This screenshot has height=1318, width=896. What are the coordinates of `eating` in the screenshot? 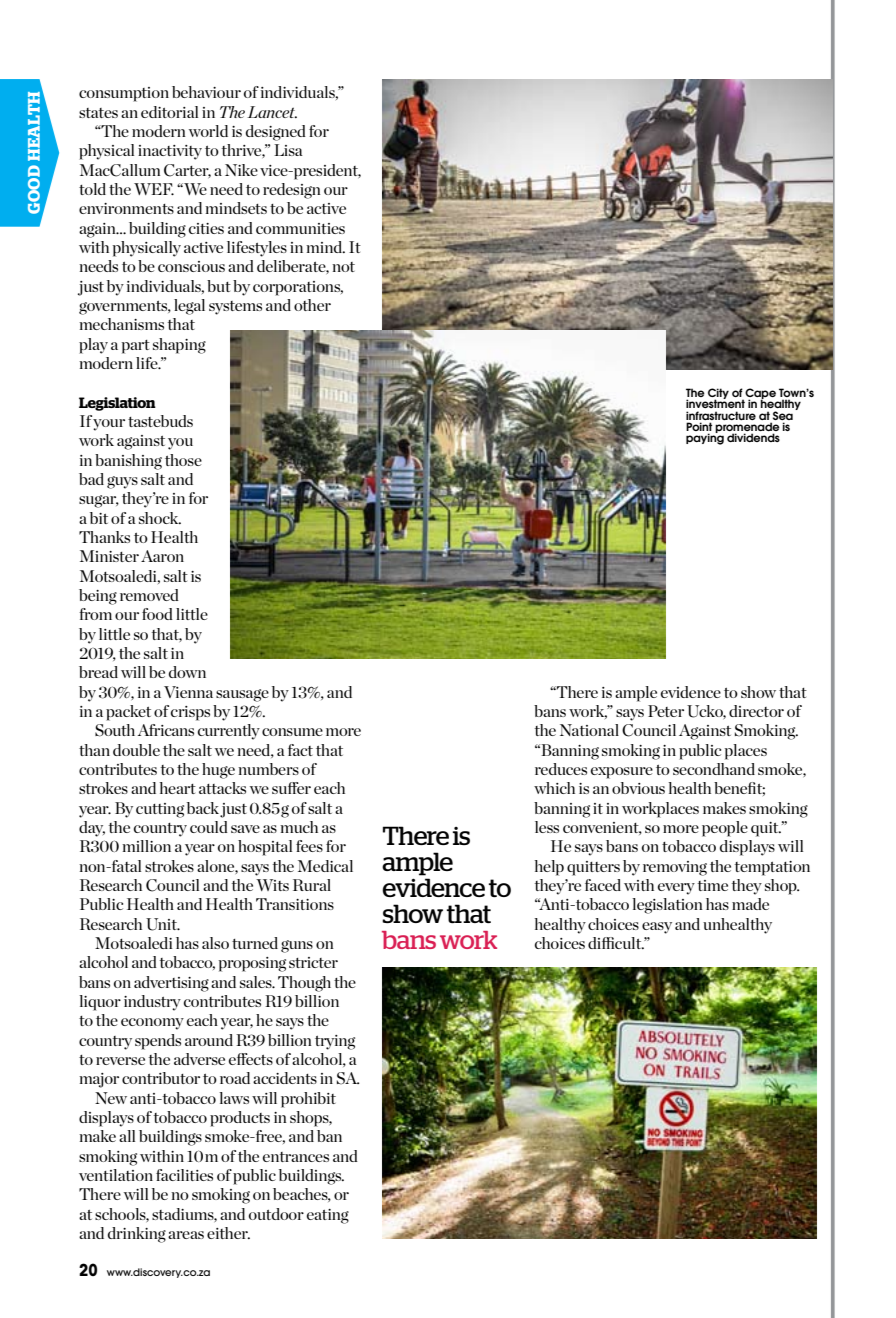 It's located at (328, 1216).
